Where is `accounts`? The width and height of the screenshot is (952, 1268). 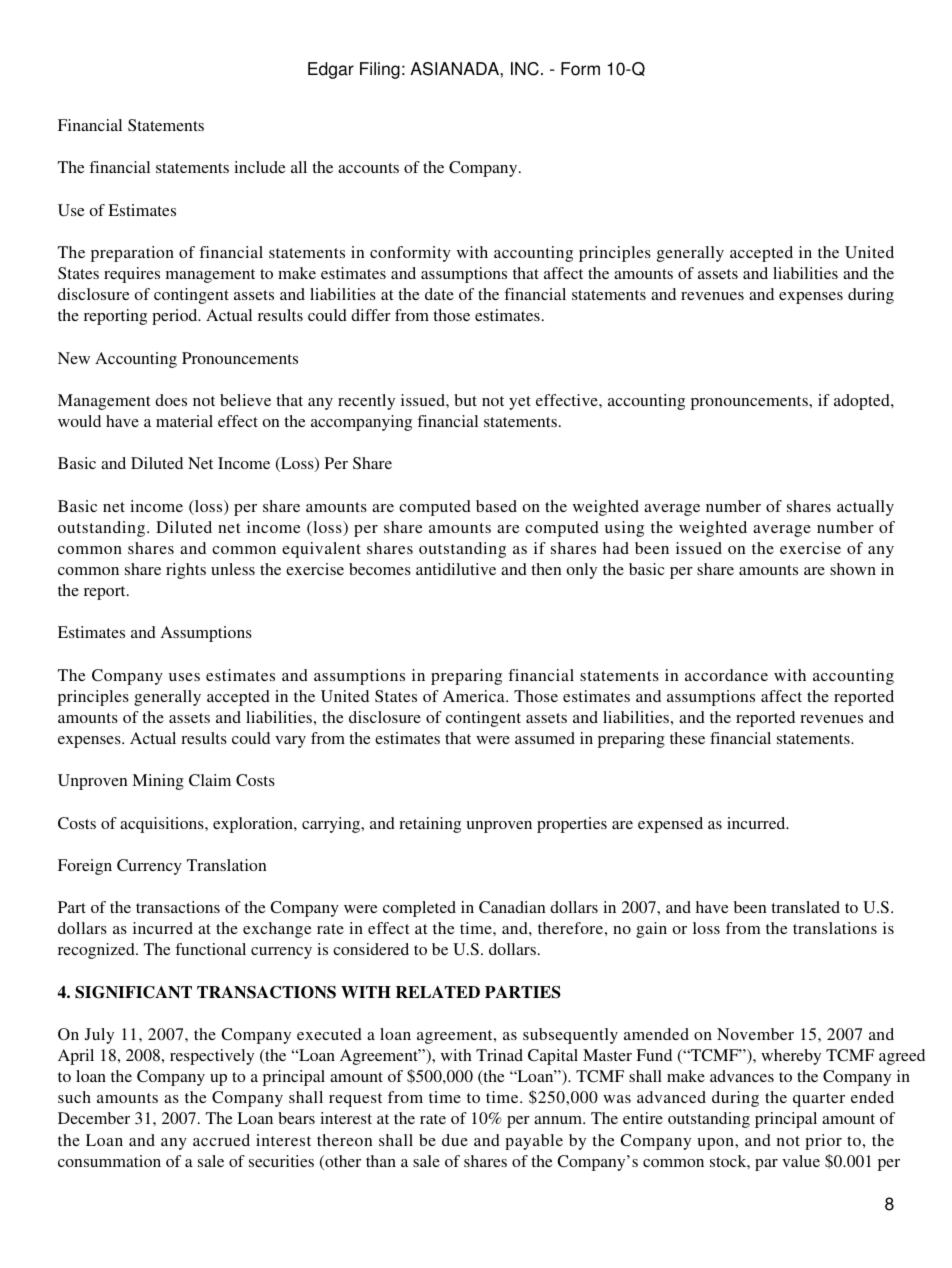 accounts is located at coordinates (368, 168).
